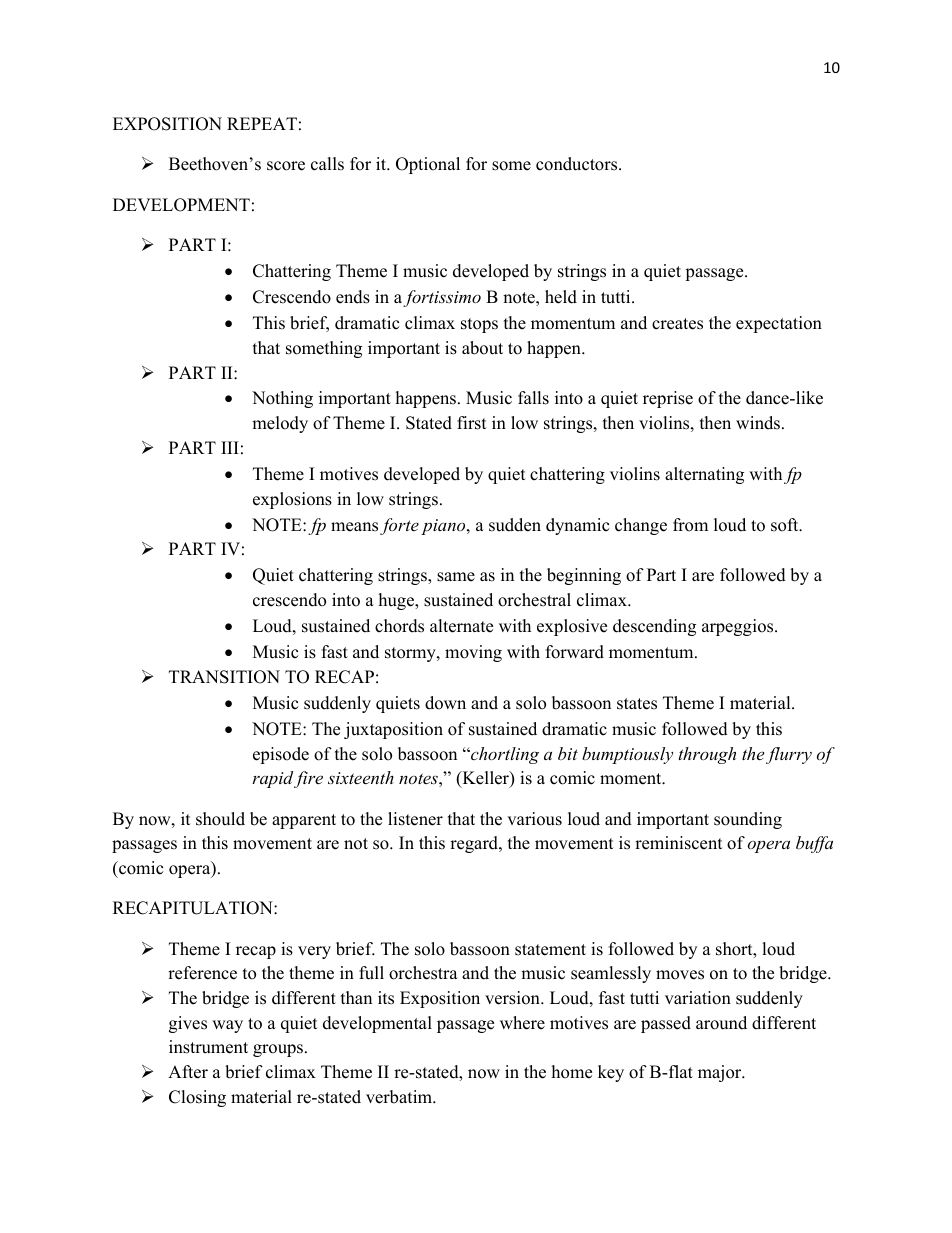 The image size is (952, 1233). What do you see at coordinates (522, 1023) in the screenshot?
I see `where` at bounding box center [522, 1023].
